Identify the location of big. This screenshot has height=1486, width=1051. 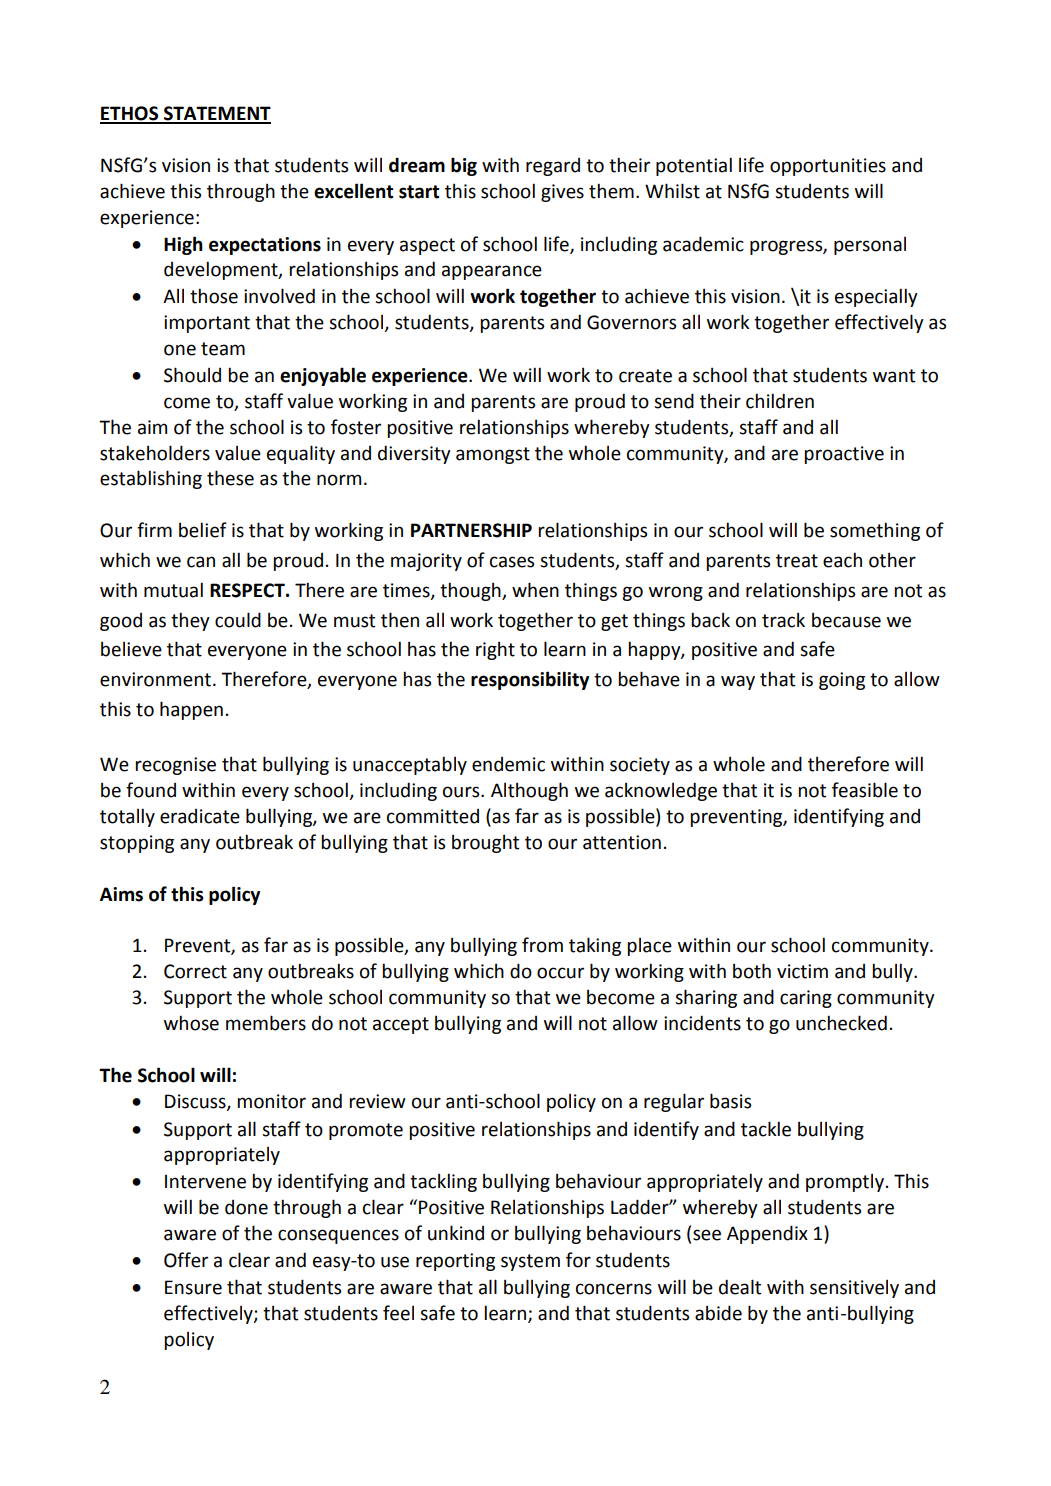
(464, 166).
